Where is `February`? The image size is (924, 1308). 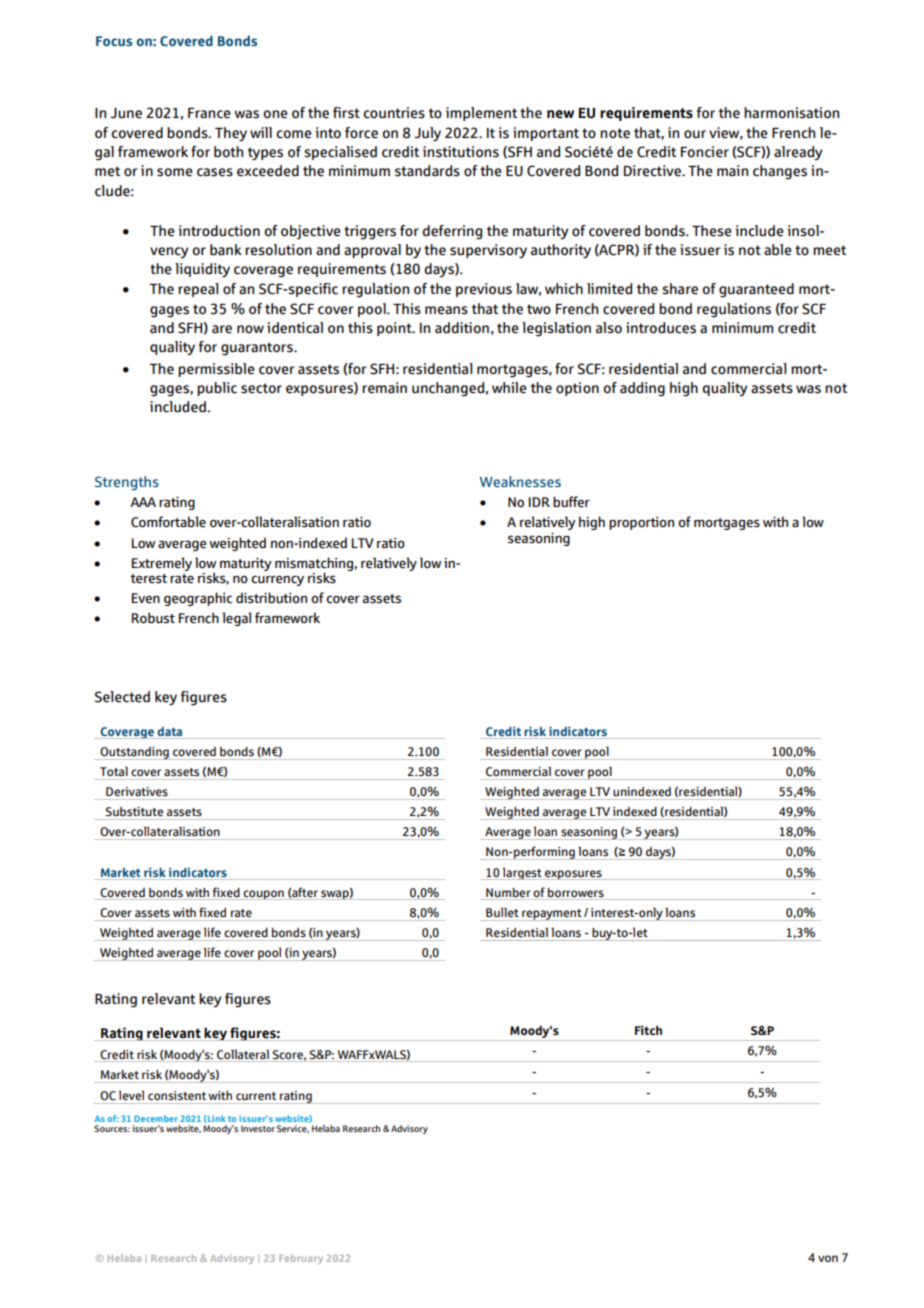
February is located at coordinates (301, 1259).
